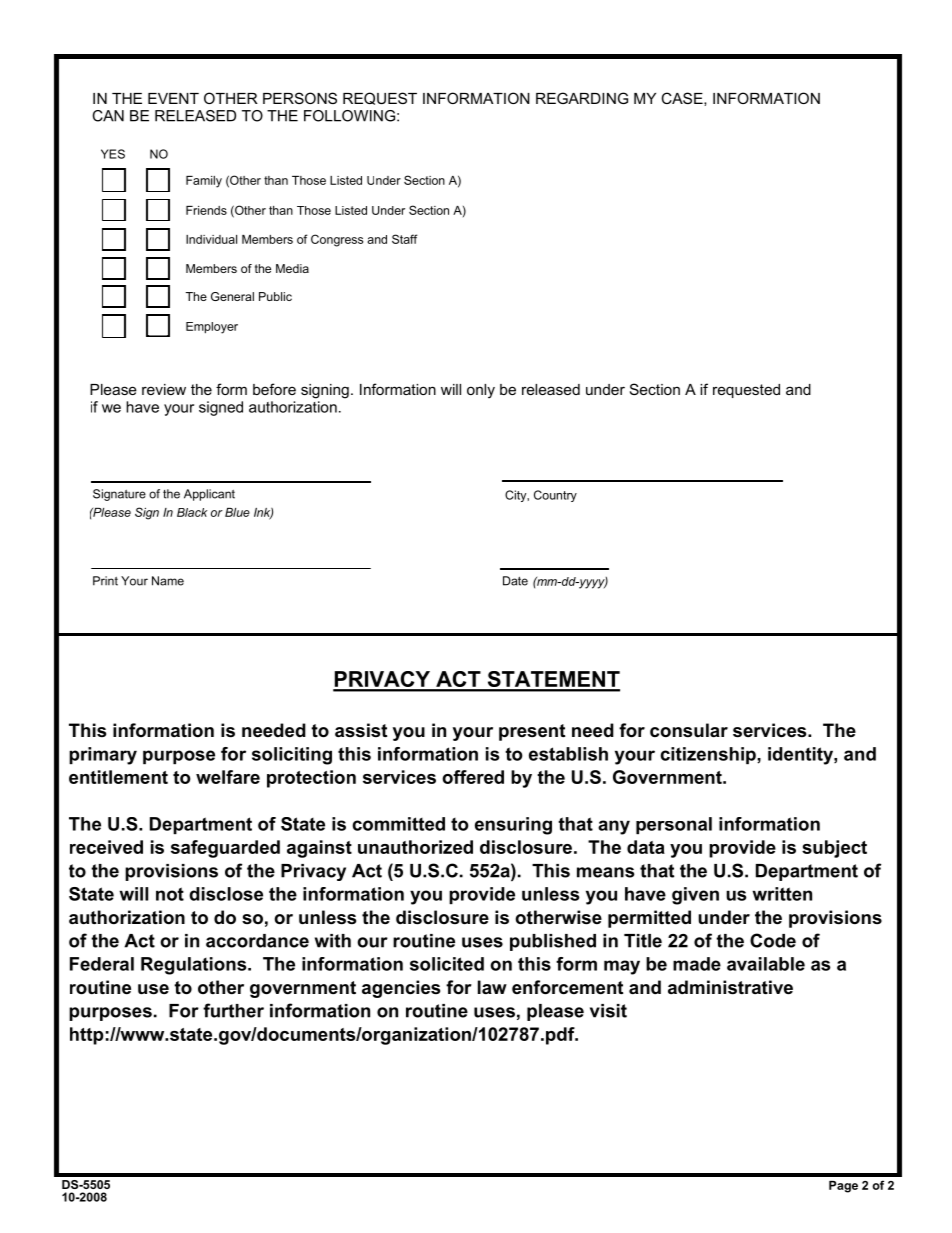 Image resolution: width=952 pixels, height=1233 pixels. Describe the element at coordinates (515, 581) in the page. I see `Date` at that location.
